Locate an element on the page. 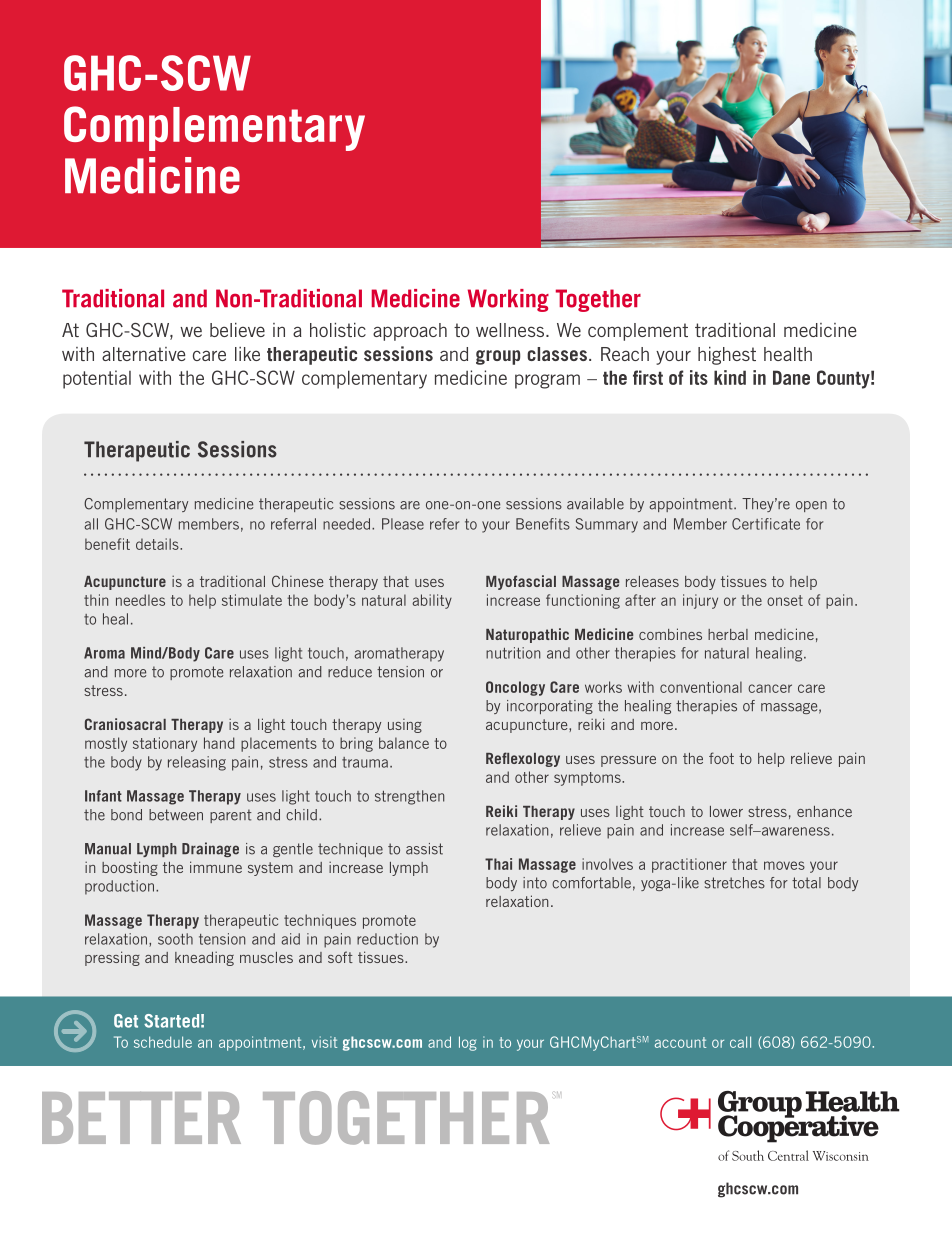  schedule is located at coordinates (163, 1042).
